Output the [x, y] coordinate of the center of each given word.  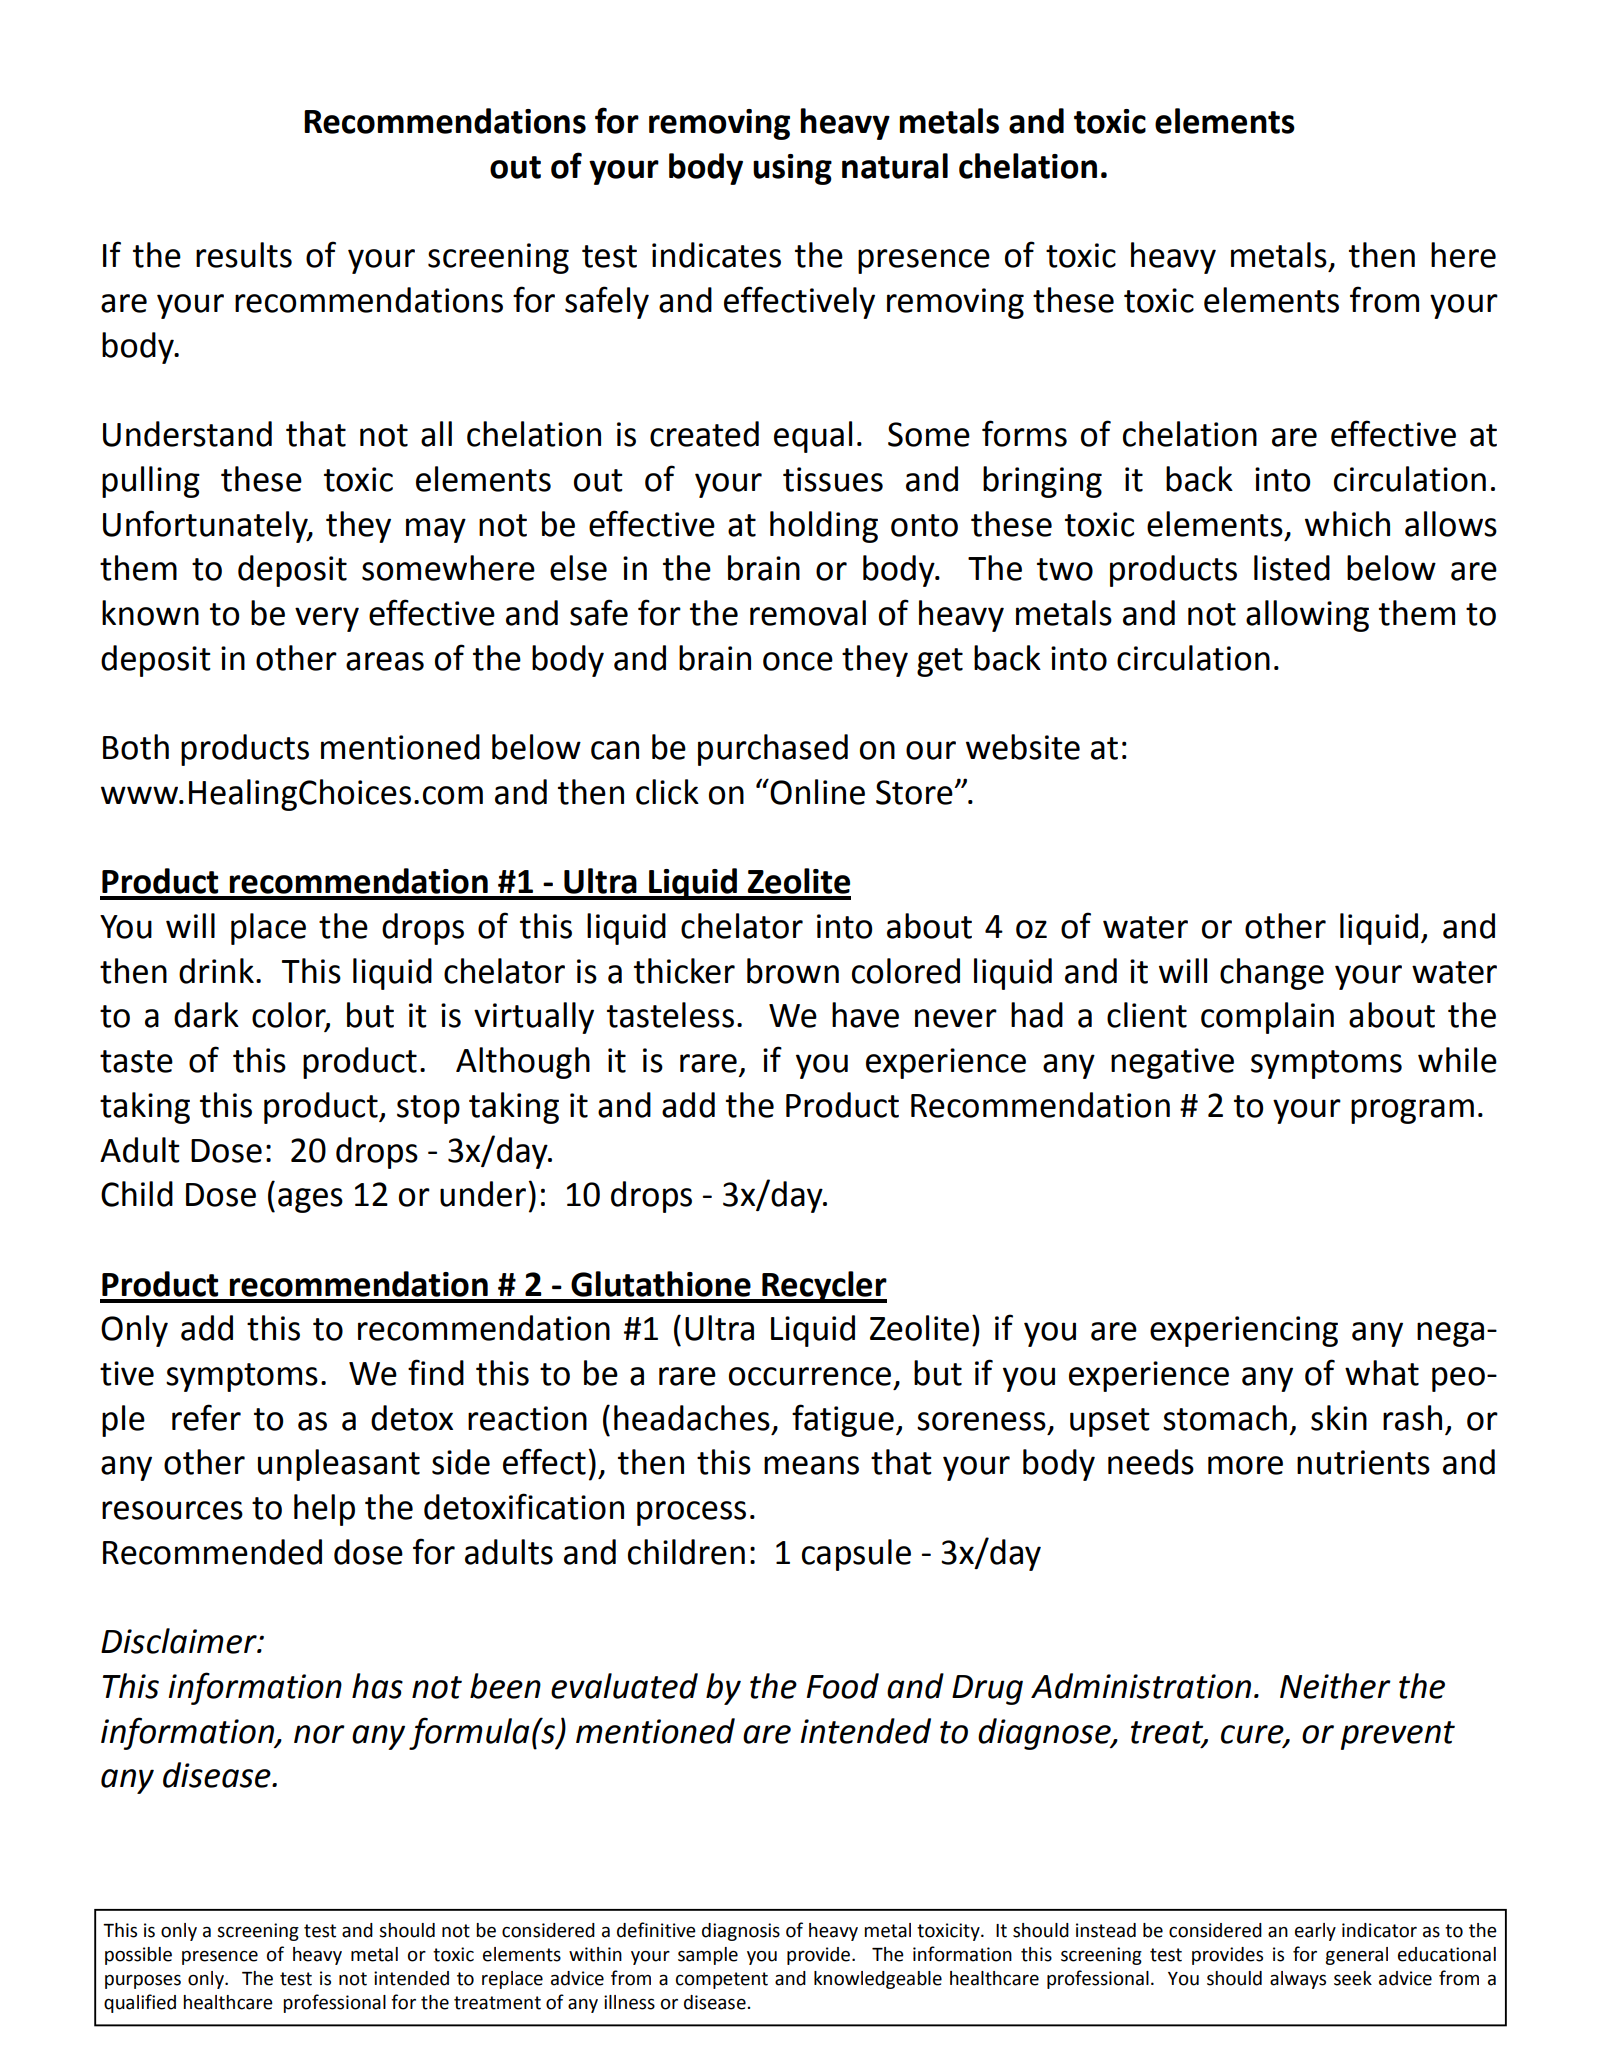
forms [1024, 433]
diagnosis [741, 1932]
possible [138, 1956]
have [865, 1015]
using [792, 169]
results [244, 255]
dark [206, 1015]
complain [1267, 1018]
